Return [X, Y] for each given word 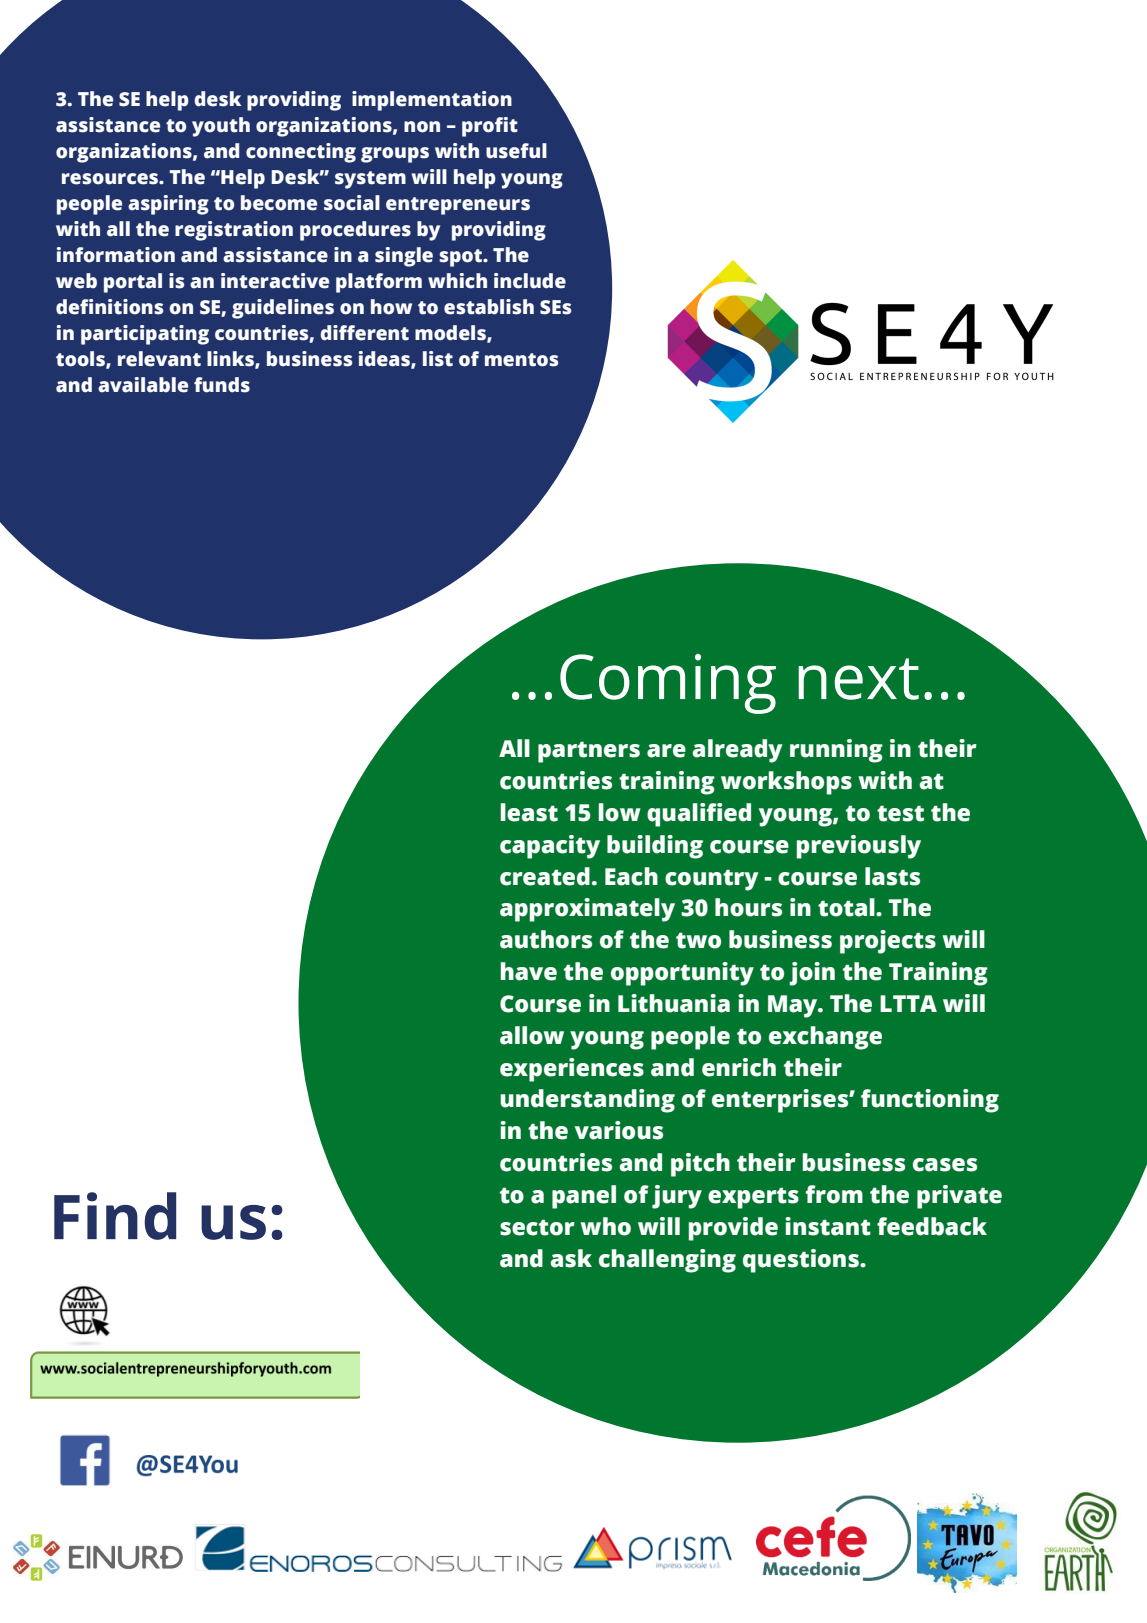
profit [490, 127]
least [529, 812]
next [858, 679]
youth [221, 127]
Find [115, 1216]
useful [516, 151]
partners [589, 752]
